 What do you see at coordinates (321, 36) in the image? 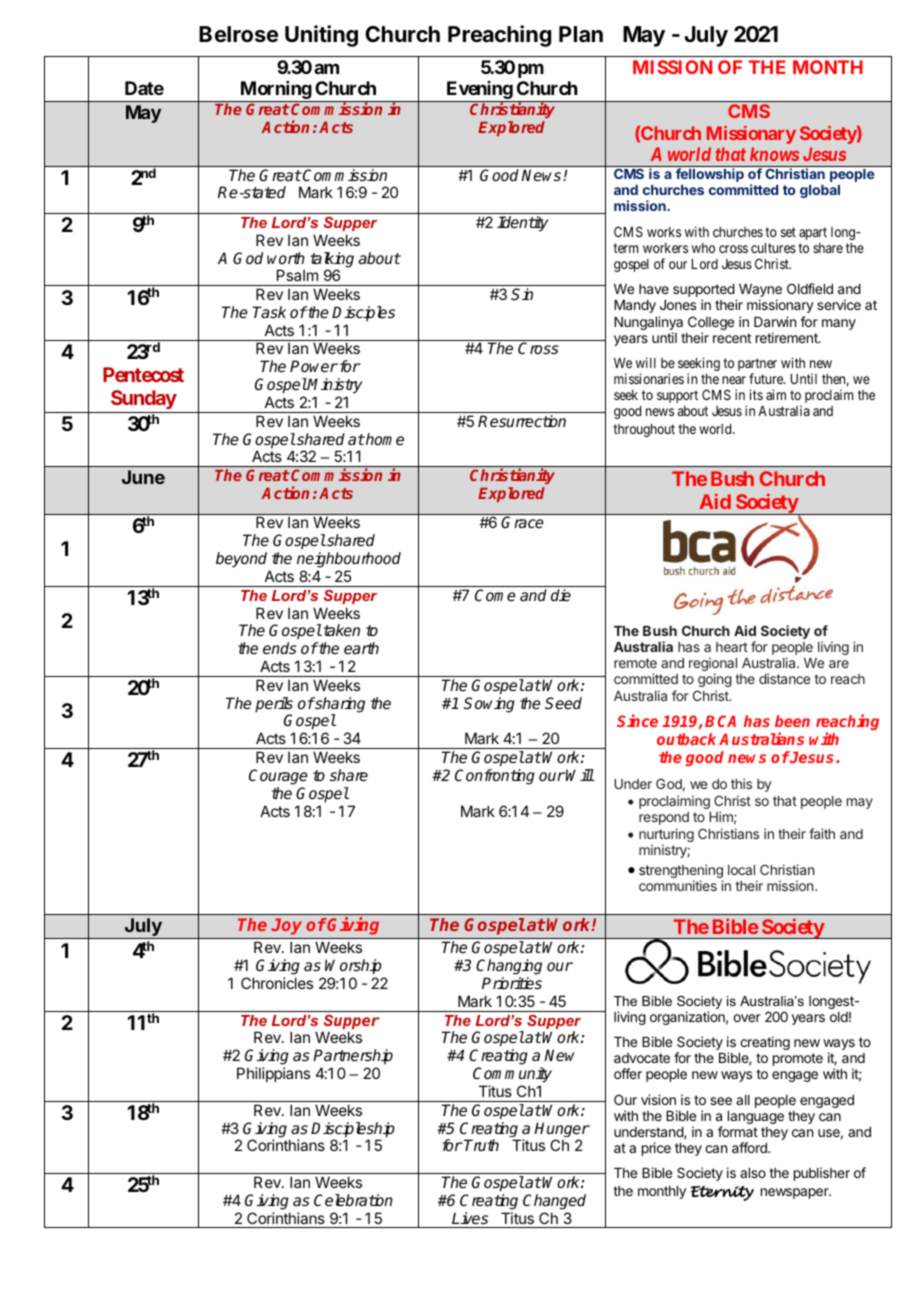
I see `Uniting` at bounding box center [321, 36].
